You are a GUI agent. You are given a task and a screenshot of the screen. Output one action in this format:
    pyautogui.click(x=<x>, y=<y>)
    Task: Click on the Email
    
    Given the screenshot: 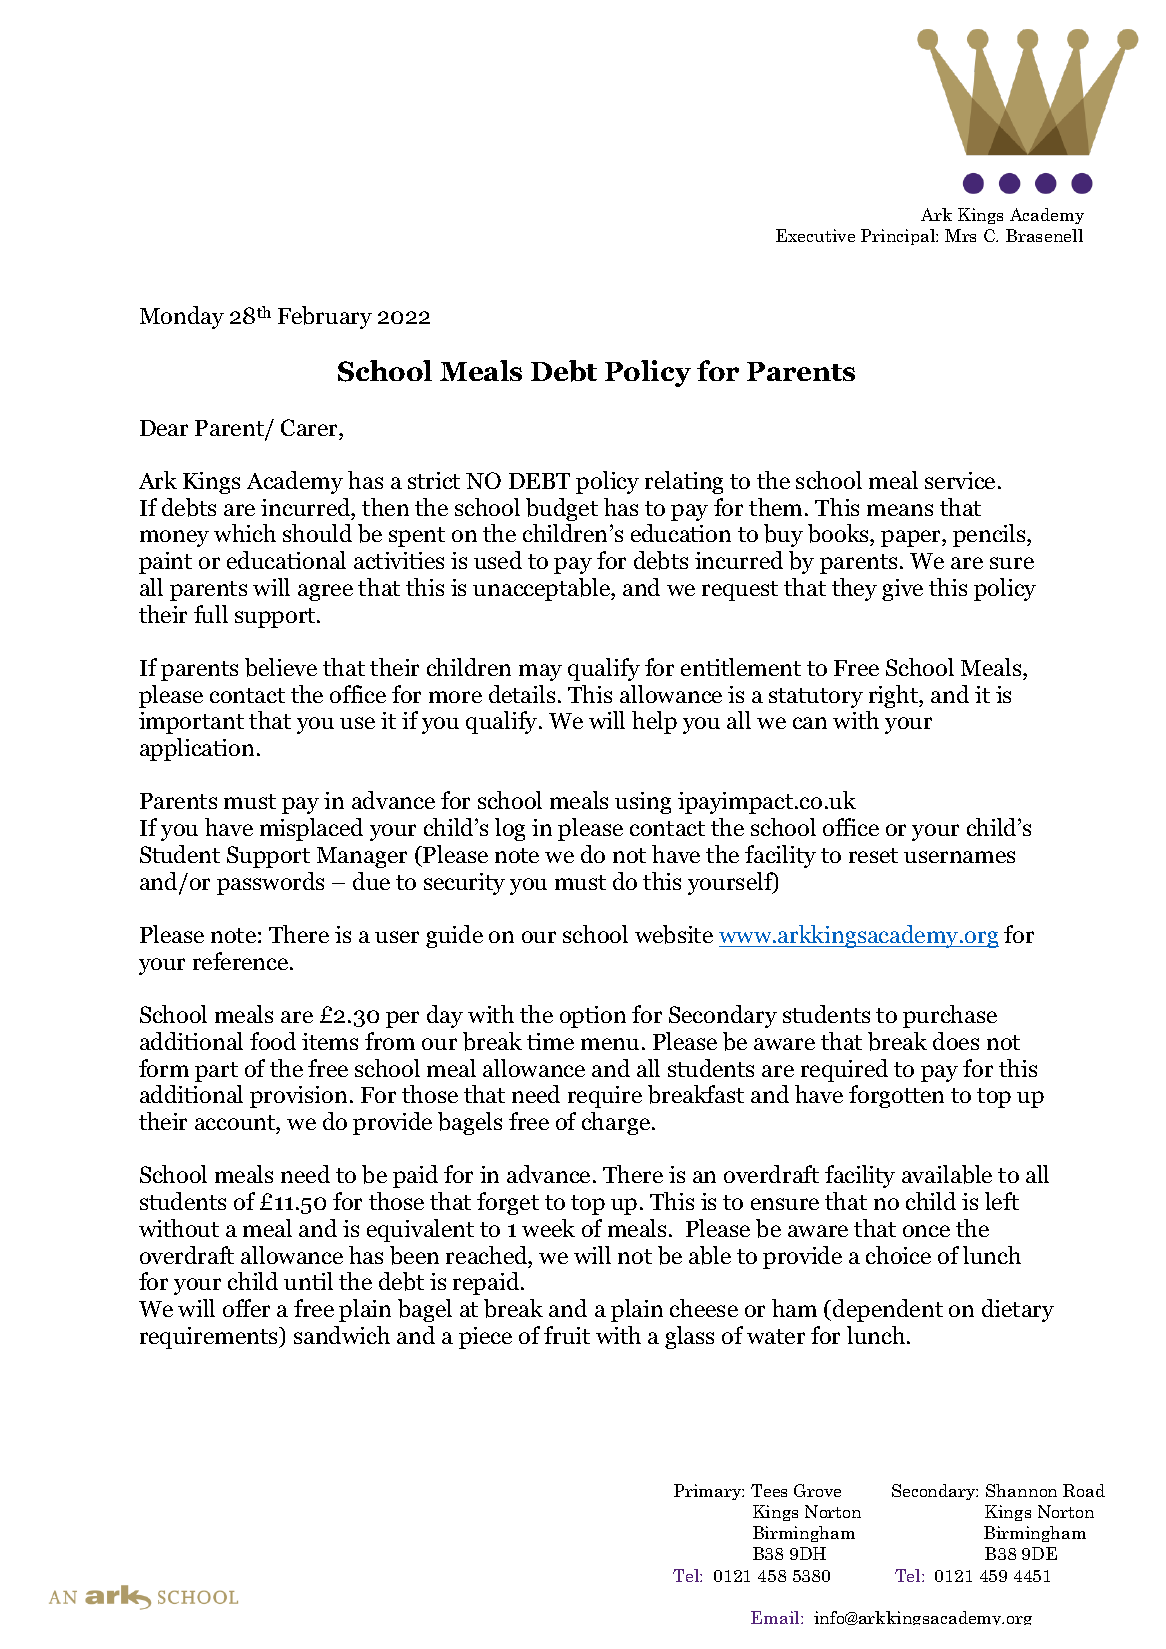 What is the action you would take?
    pyautogui.click(x=776, y=1617)
